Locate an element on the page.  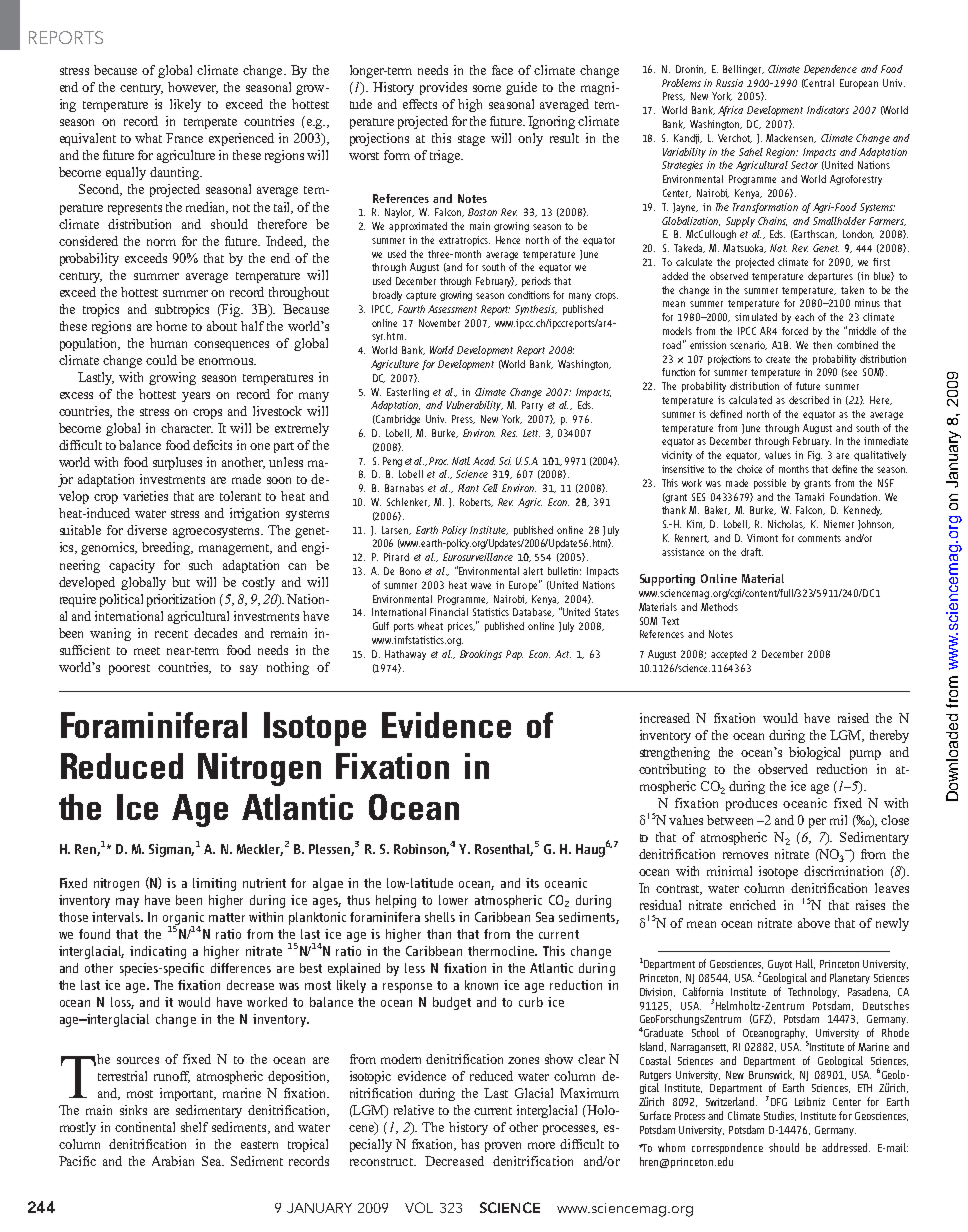
however is located at coordinates (193, 88).
